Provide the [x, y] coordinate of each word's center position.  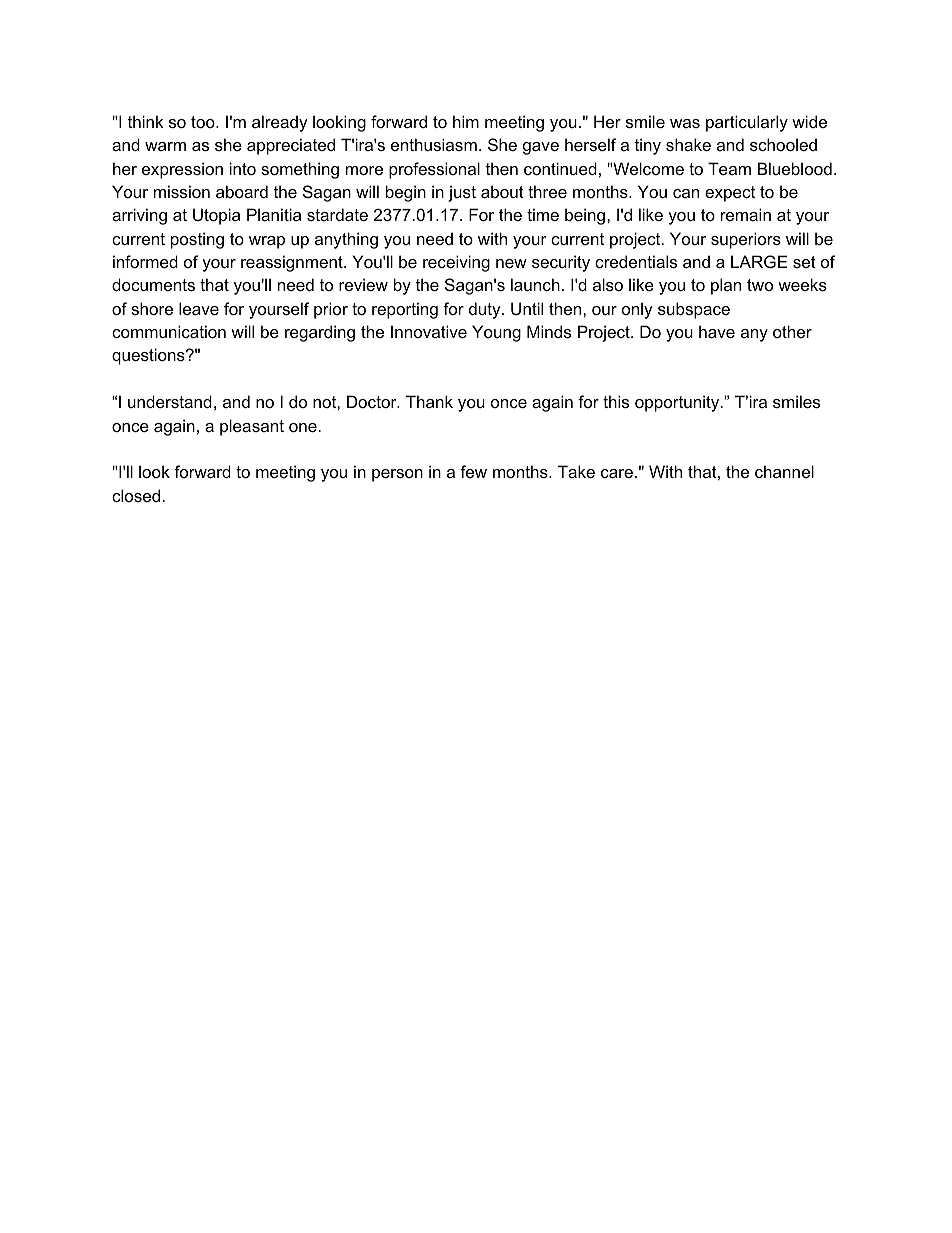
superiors [746, 240]
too [204, 122]
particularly [747, 123]
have [717, 331]
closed [136, 495]
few [473, 471]
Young [496, 333]
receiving [456, 263]
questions [149, 356]
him [466, 121]
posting [197, 240]
